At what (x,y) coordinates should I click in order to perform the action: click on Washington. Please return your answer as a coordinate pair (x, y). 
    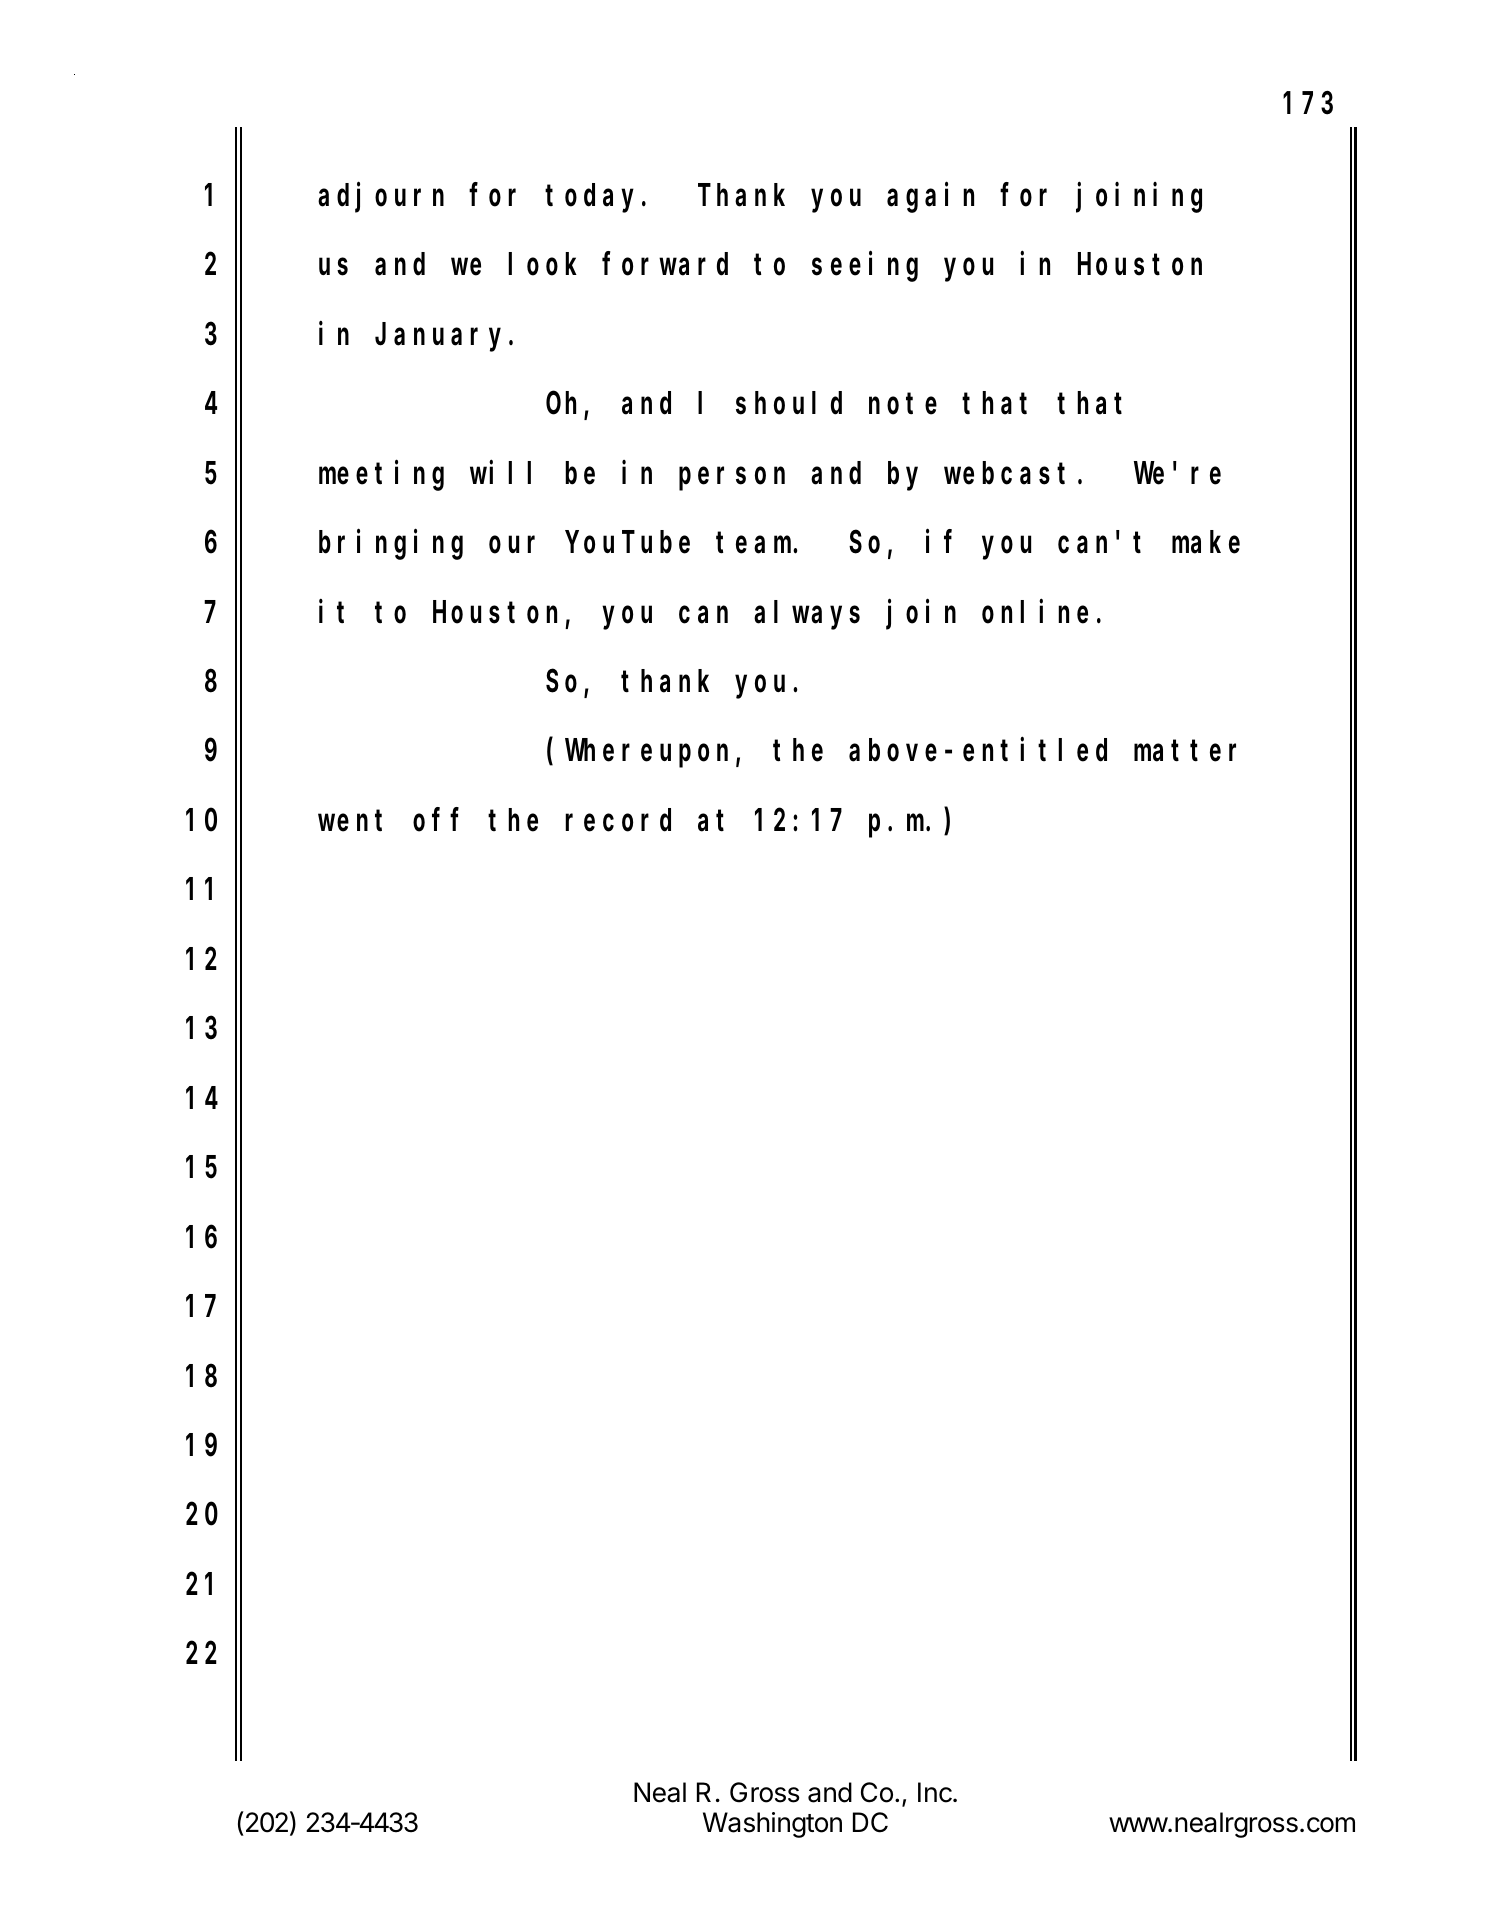
    Looking at the image, I should click on (772, 1825).
